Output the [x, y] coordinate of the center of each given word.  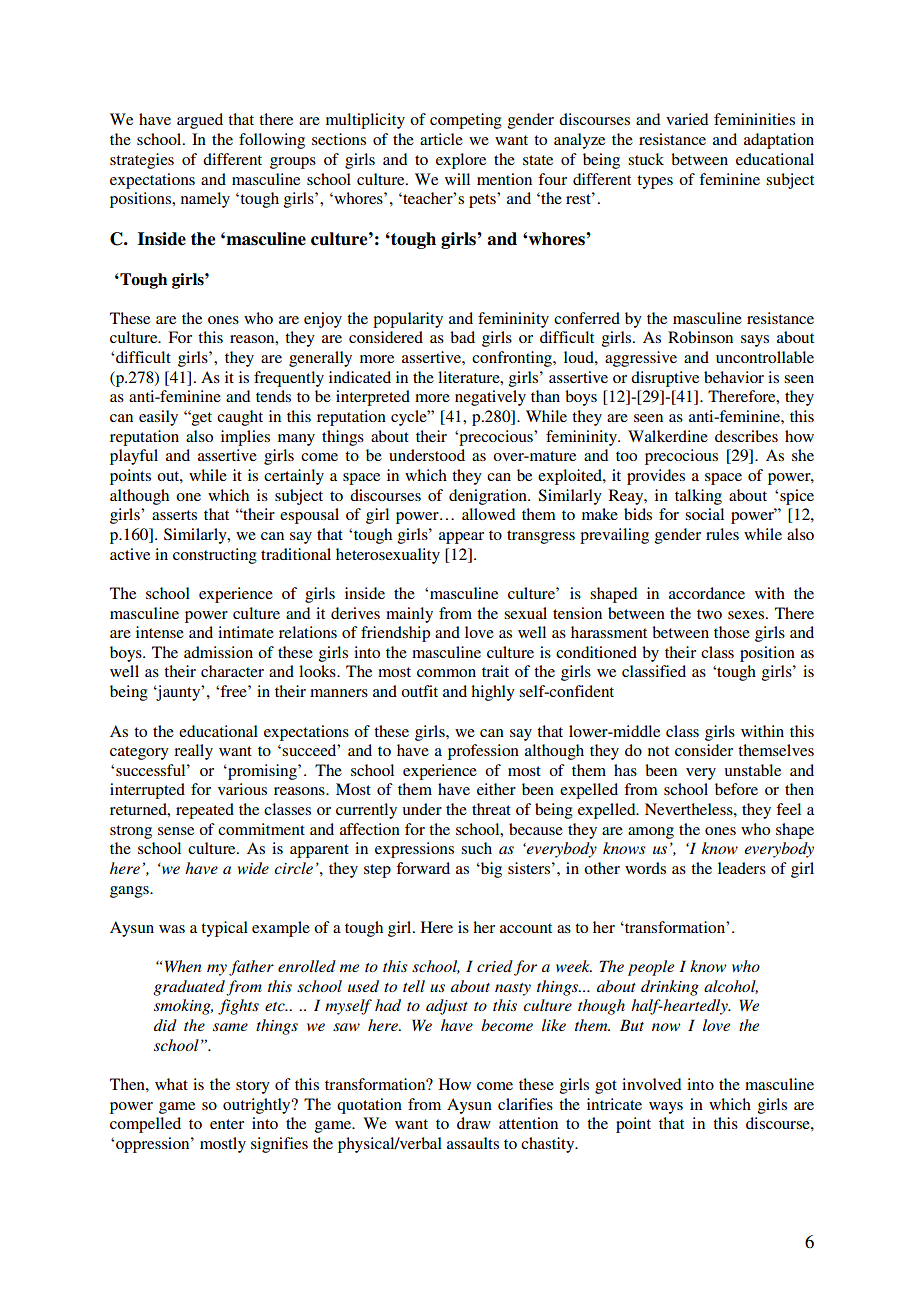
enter [227, 1124]
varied [687, 119]
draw [474, 1123]
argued [200, 121]
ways [666, 1108]
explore [461, 161]
